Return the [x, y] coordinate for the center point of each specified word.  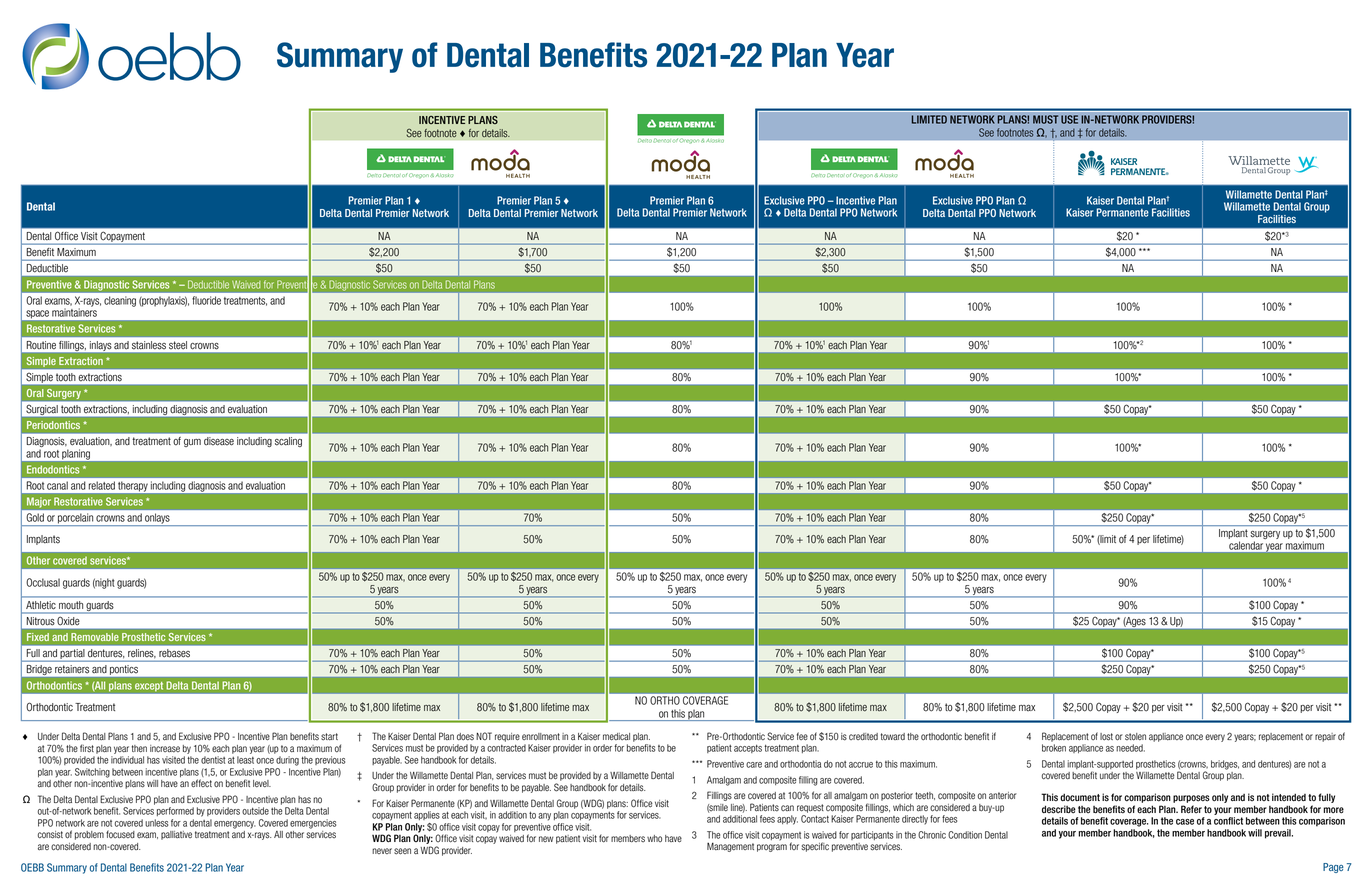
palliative [176, 835]
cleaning [120, 301]
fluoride [206, 300]
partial [72, 655]
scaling [288, 442]
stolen [1135, 737]
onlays [157, 520]
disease [219, 441]
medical [616, 737]
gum [192, 443]
